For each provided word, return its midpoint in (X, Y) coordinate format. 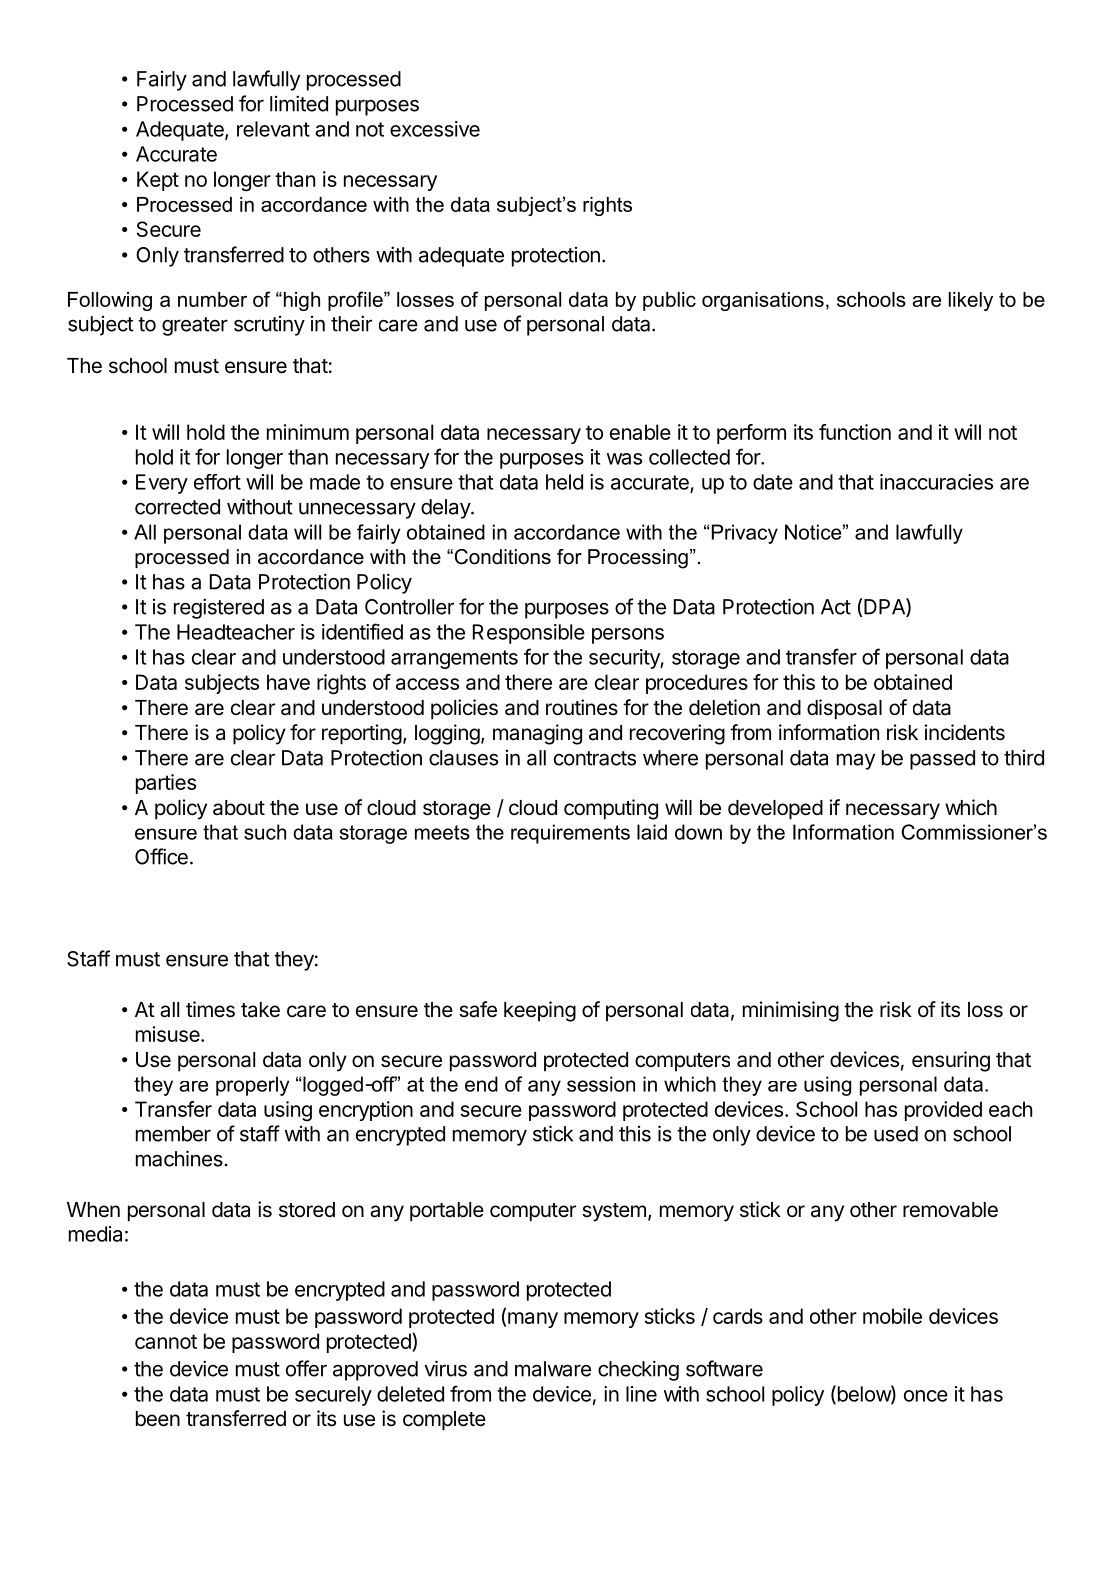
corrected (177, 507)
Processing (638, 559)
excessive (435, 129)
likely (971, 301)
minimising (791, 1011)
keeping (540, 1011)
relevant (273, 129)
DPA (885, 607)
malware (553, 1369)
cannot (166, 1341)
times (210, 1009)
